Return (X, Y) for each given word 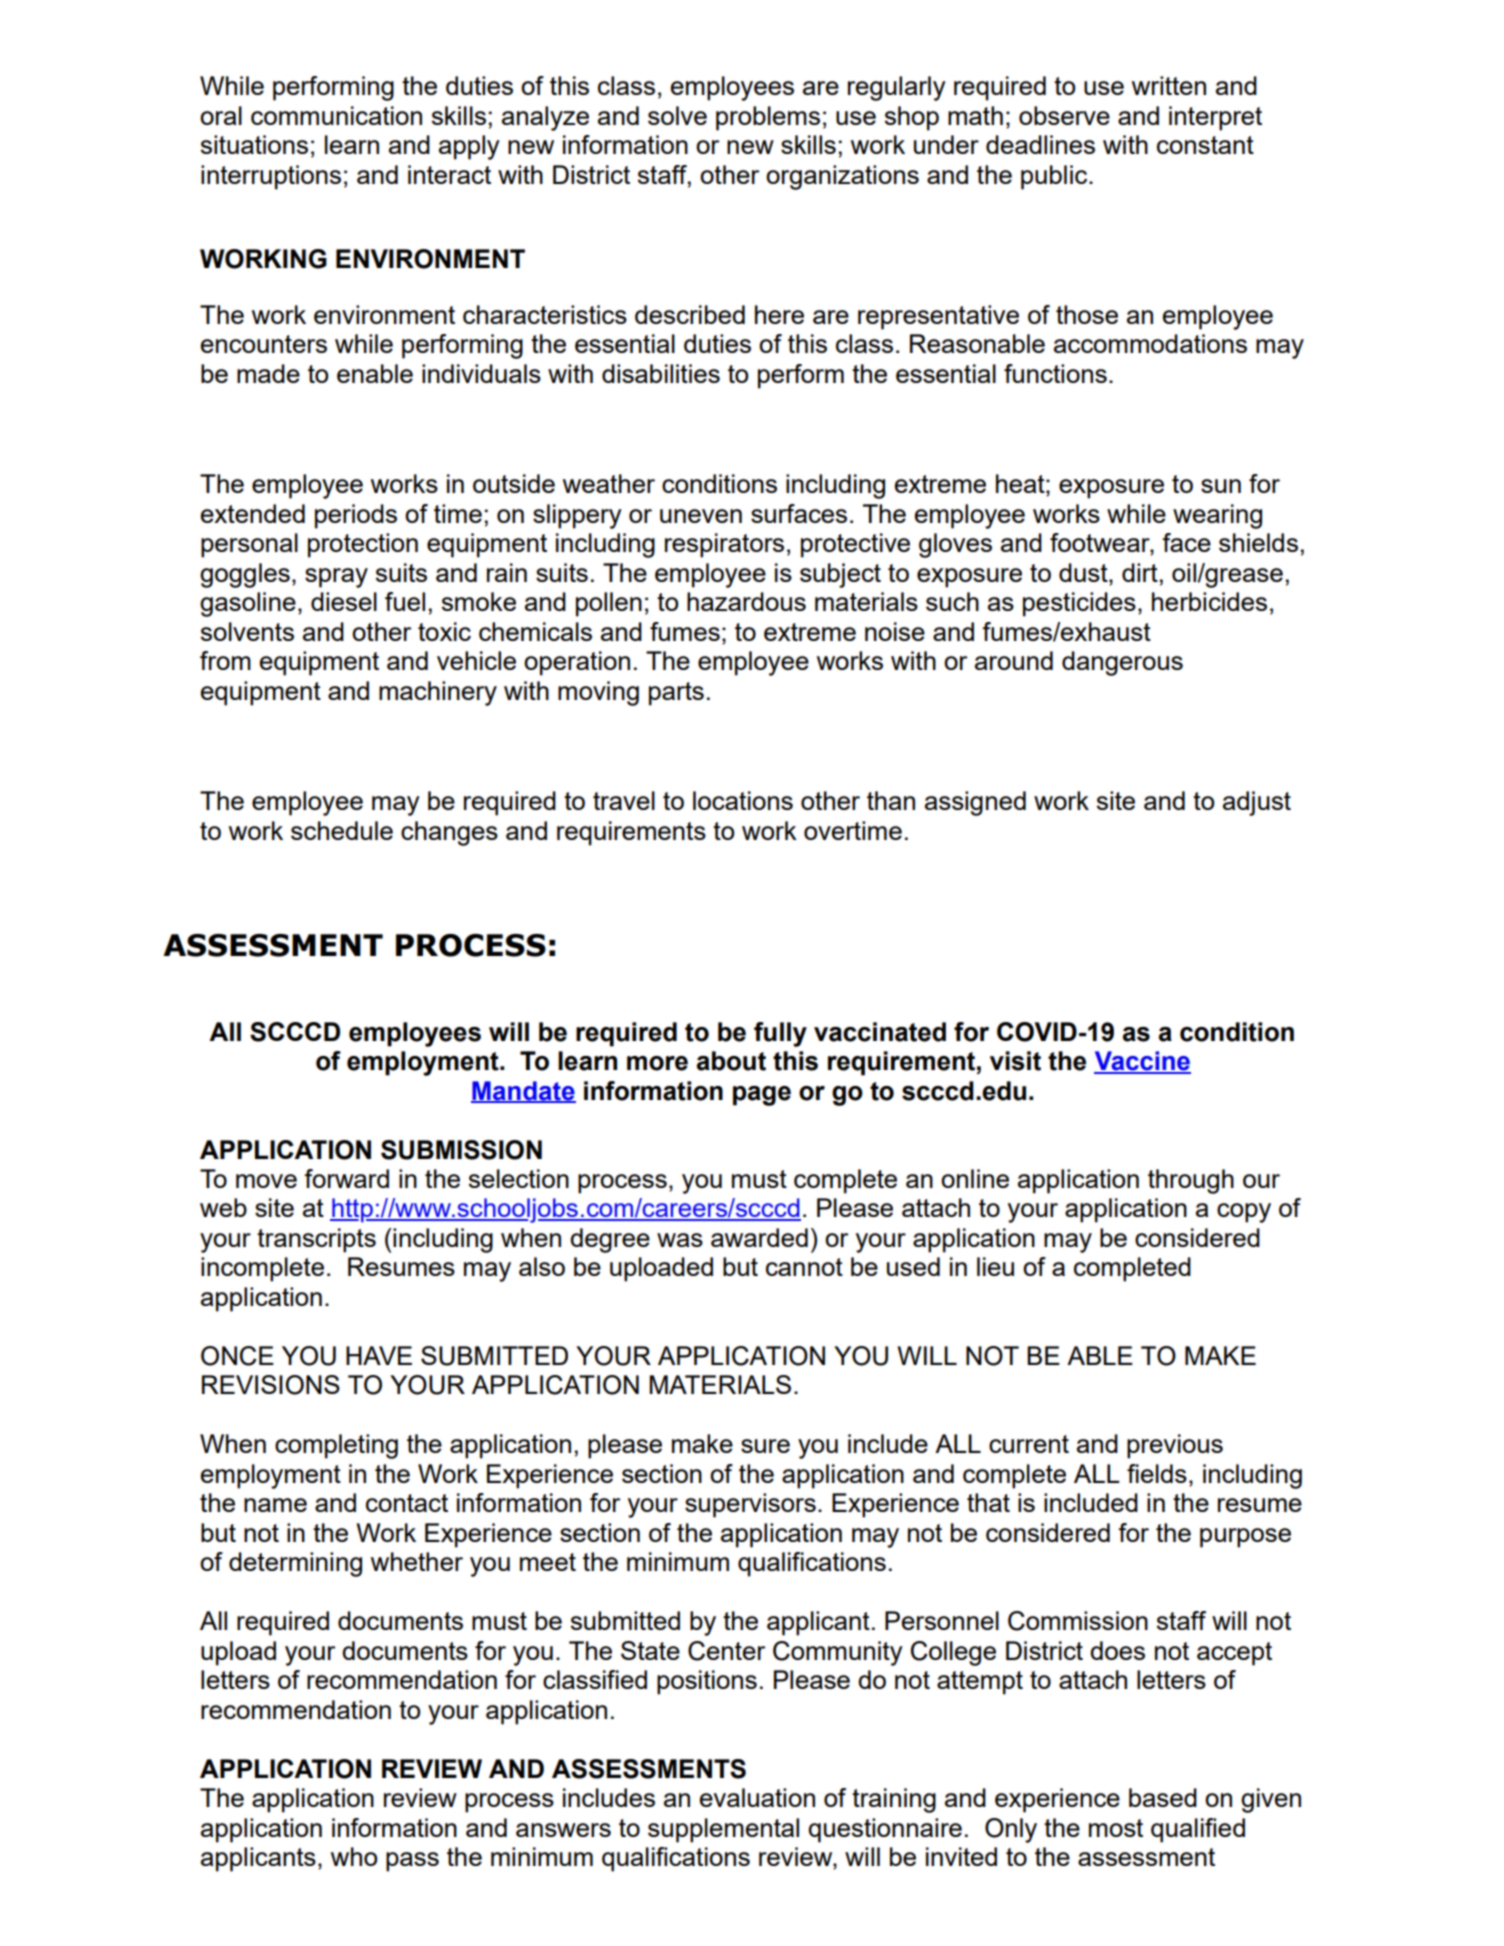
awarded (759, 1237)
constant (1205, 145)
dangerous (1122, 663)
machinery (438, 693)
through (1191, 1181)
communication (336, 115)
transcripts (316, 1240)
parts (676, 694)
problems (768, 118)
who (354, 1856)
